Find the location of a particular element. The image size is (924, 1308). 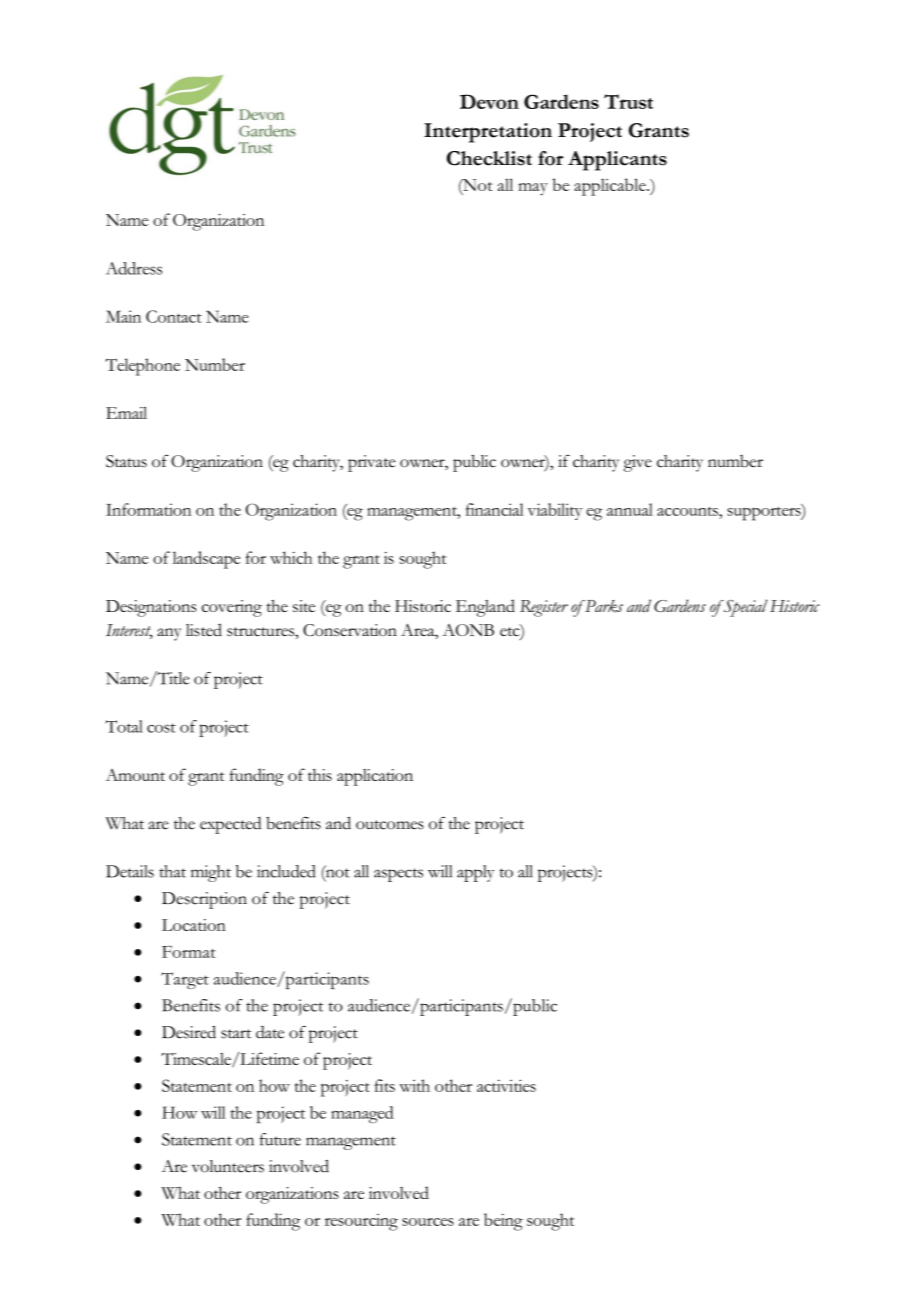

listed is located at coordinates (204, 630).
